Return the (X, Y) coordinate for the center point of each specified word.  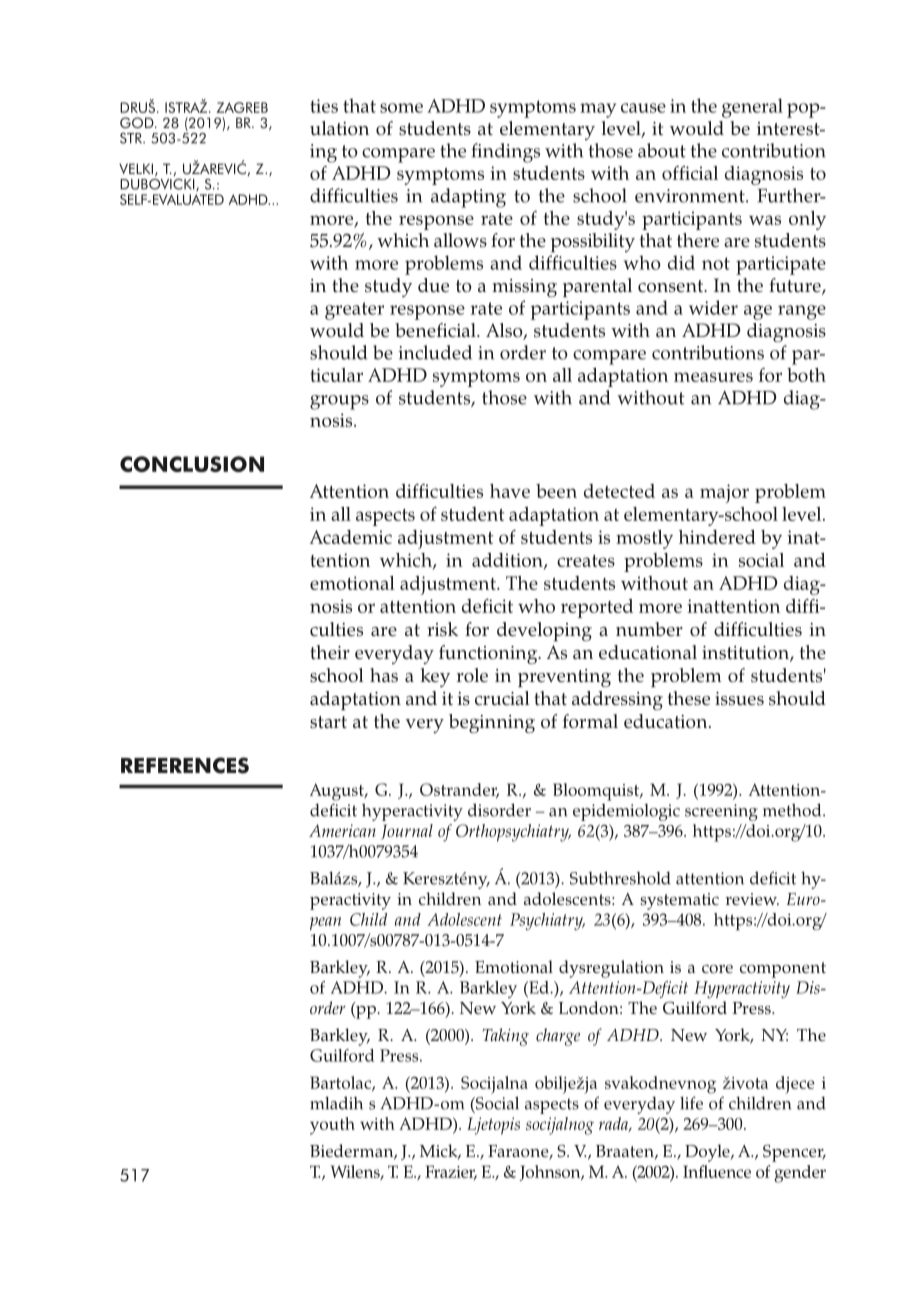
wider (713, 307)
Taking (506, 1037)
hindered (717, 536)
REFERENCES (185, 765)
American (342, 830)
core (717, 969)
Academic (351, 537)
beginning (492, 723)
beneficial (436, 330)
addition (508, 561)
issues (739, 698)
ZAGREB (242, 107)
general (752, 108)
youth (332, 1126)
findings (506, 153)
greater (354, 311)
